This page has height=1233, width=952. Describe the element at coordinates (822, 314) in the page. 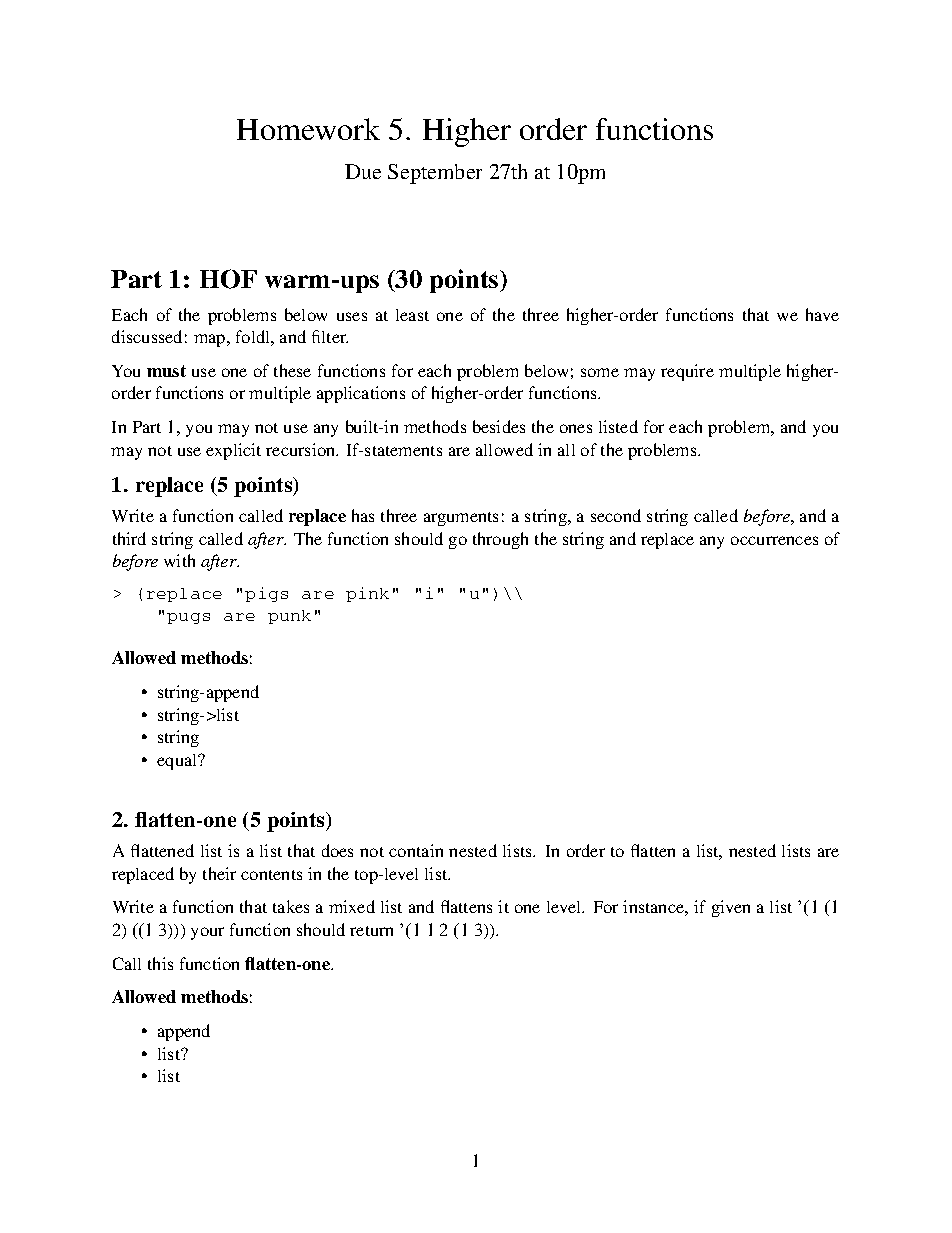

I see `have` at that location.
